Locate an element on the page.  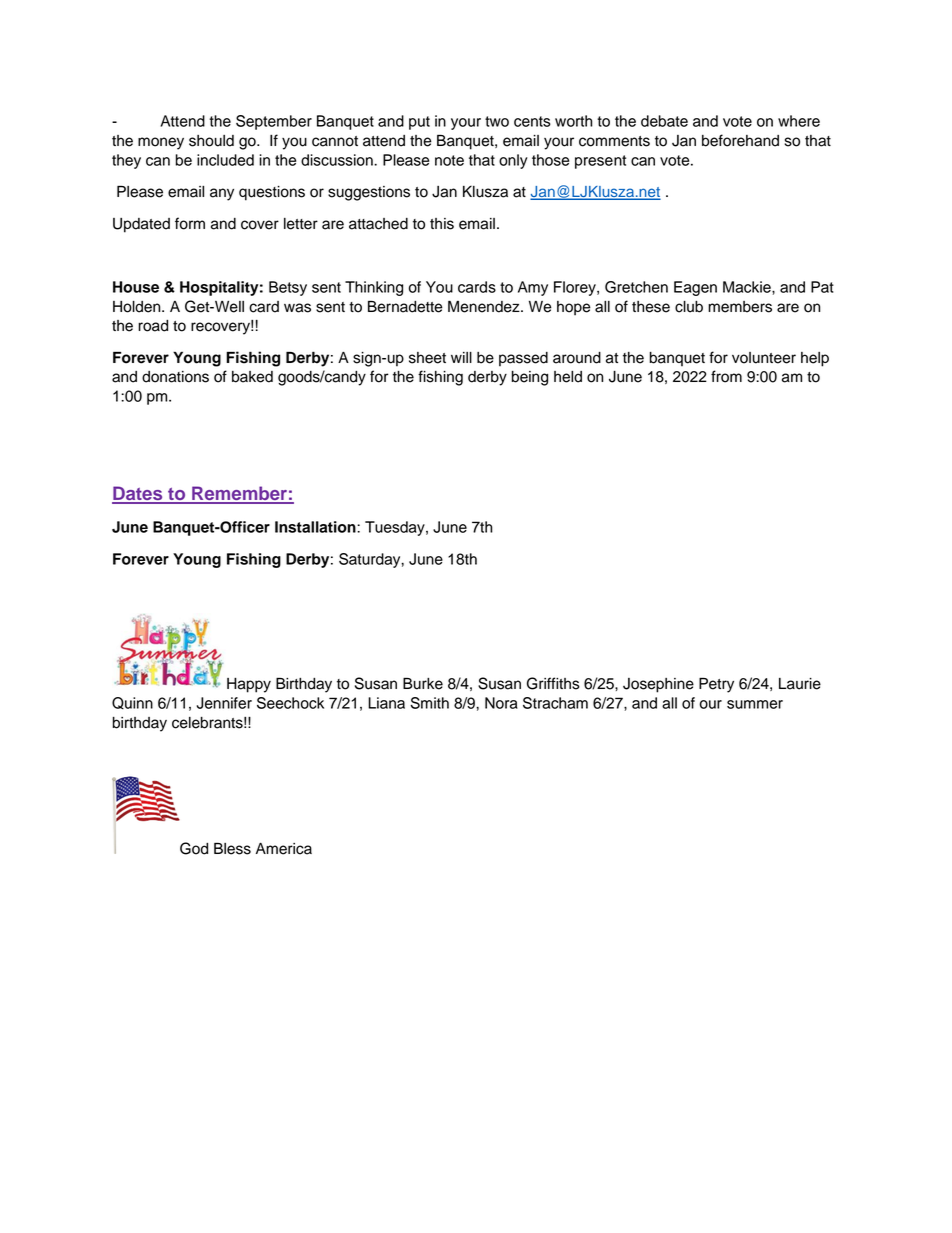
God is located at coordinates (194, 848).
